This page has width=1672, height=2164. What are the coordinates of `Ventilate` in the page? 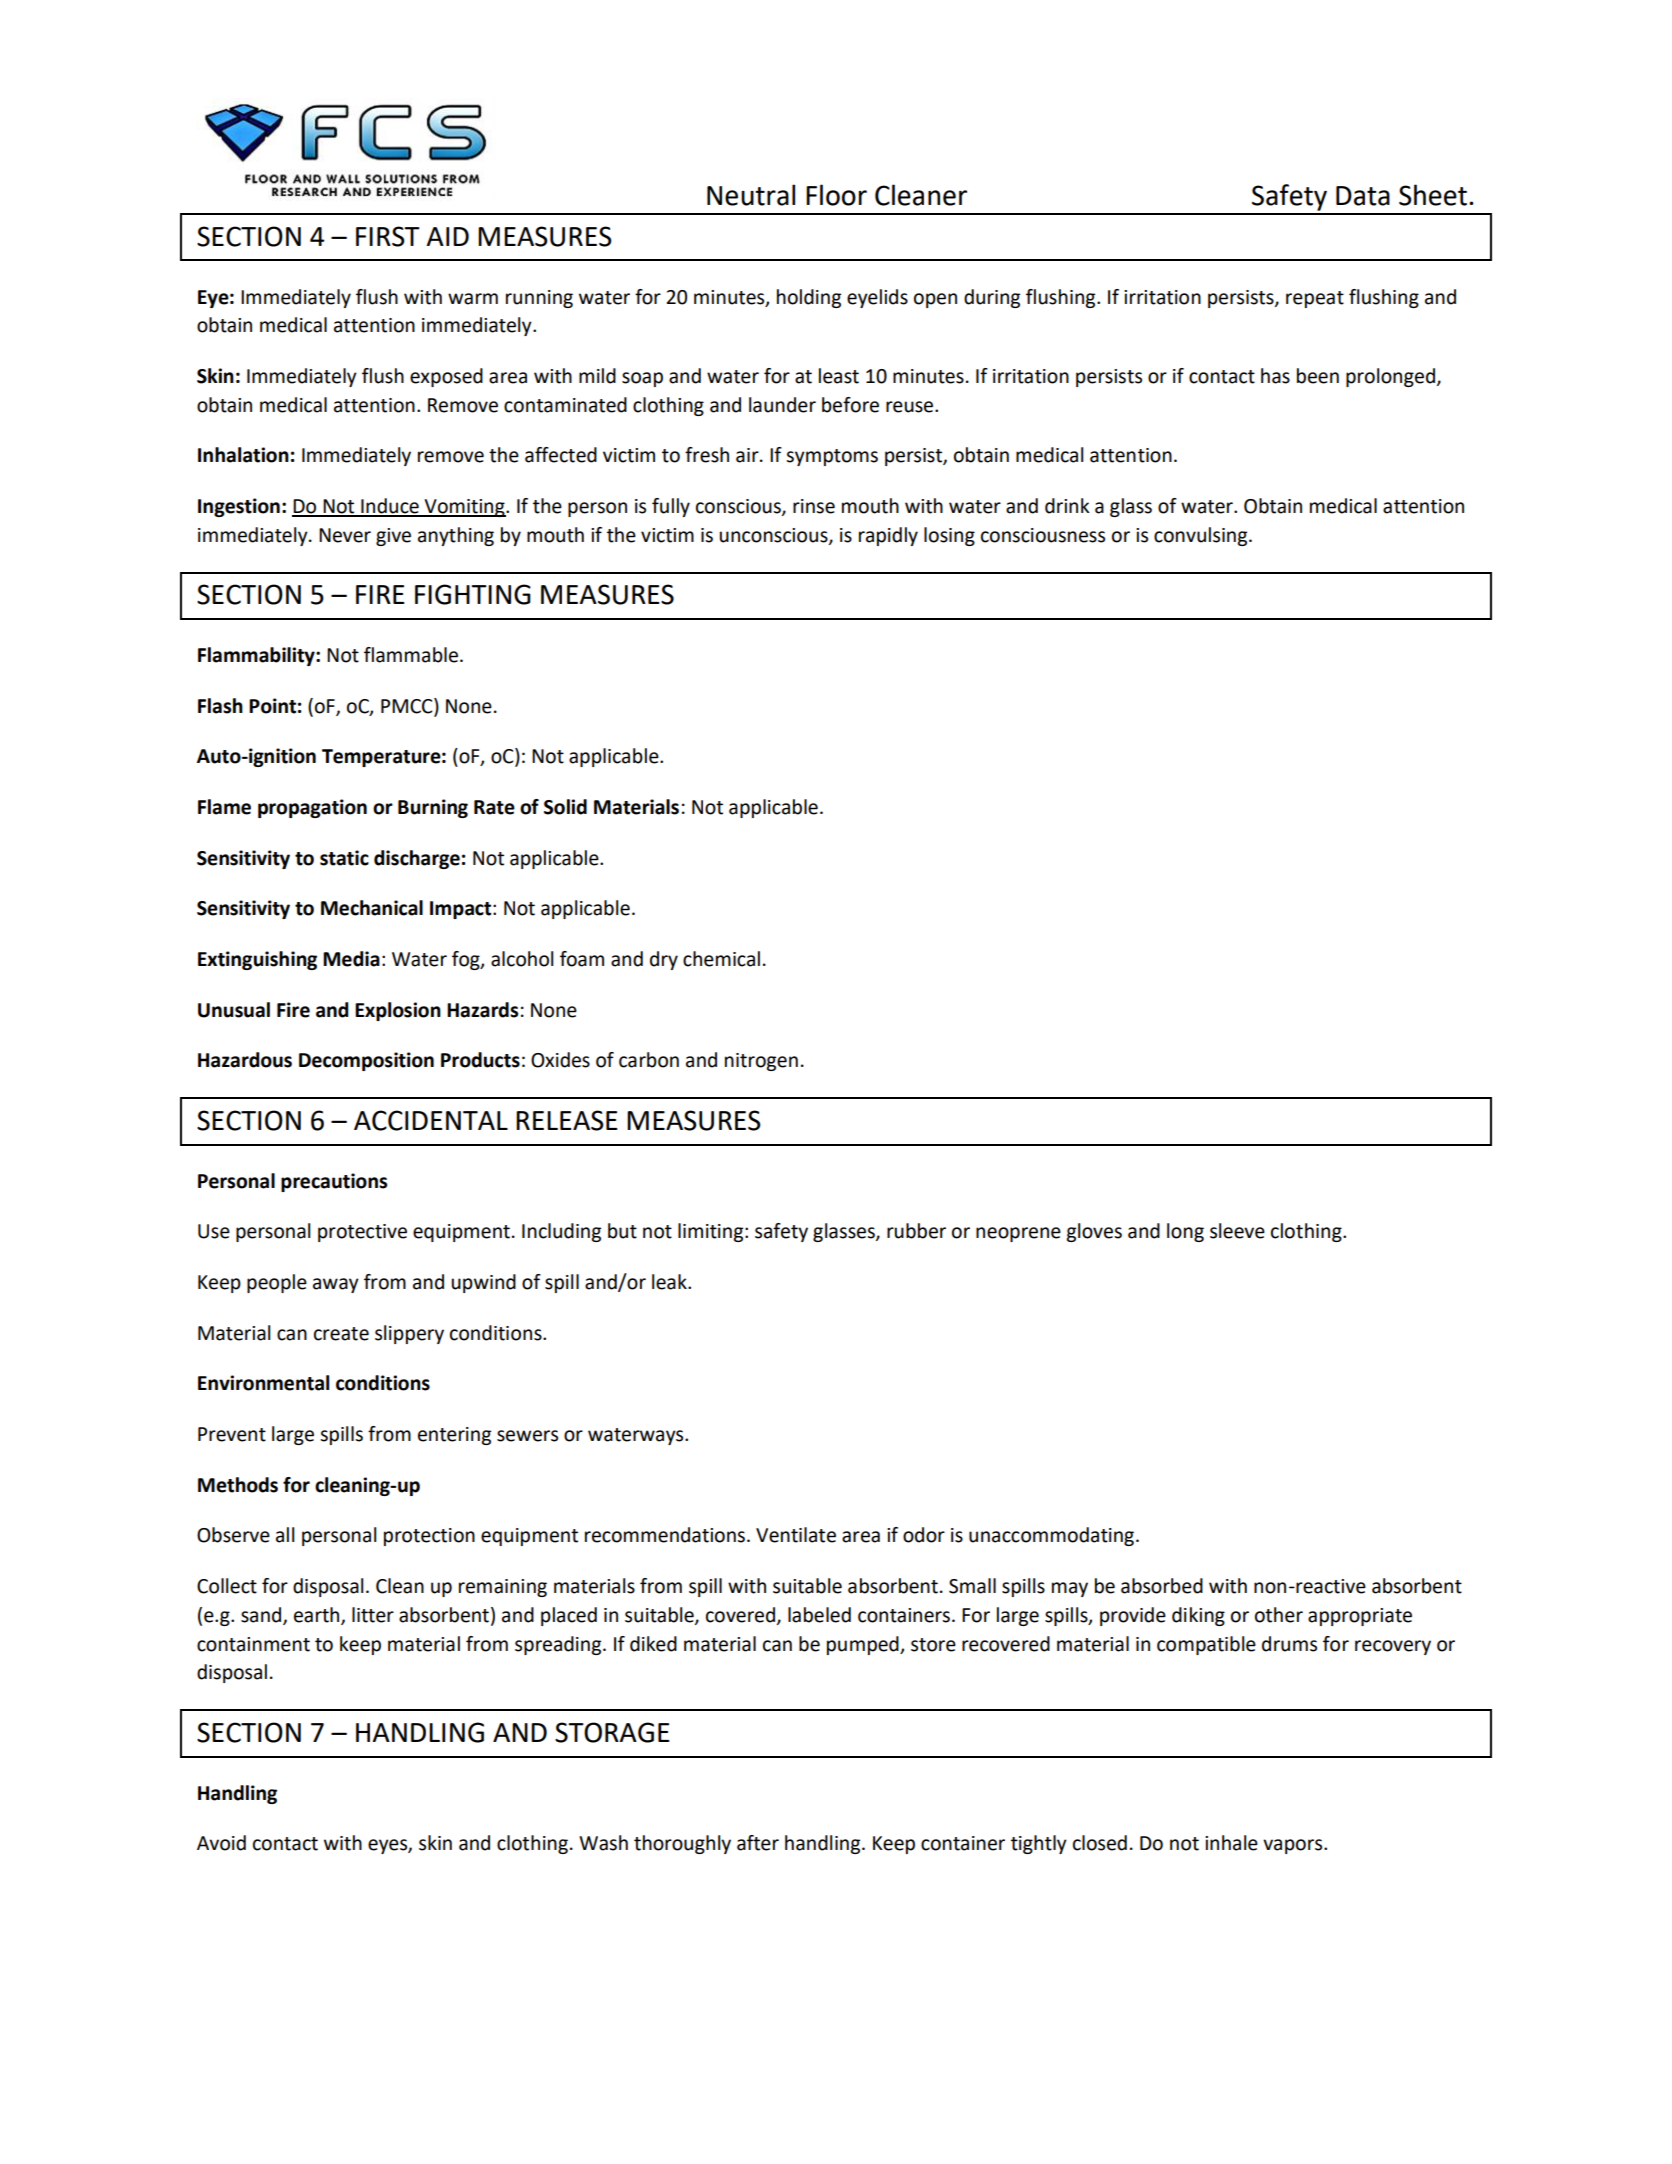 It's located at (796, 1535).
